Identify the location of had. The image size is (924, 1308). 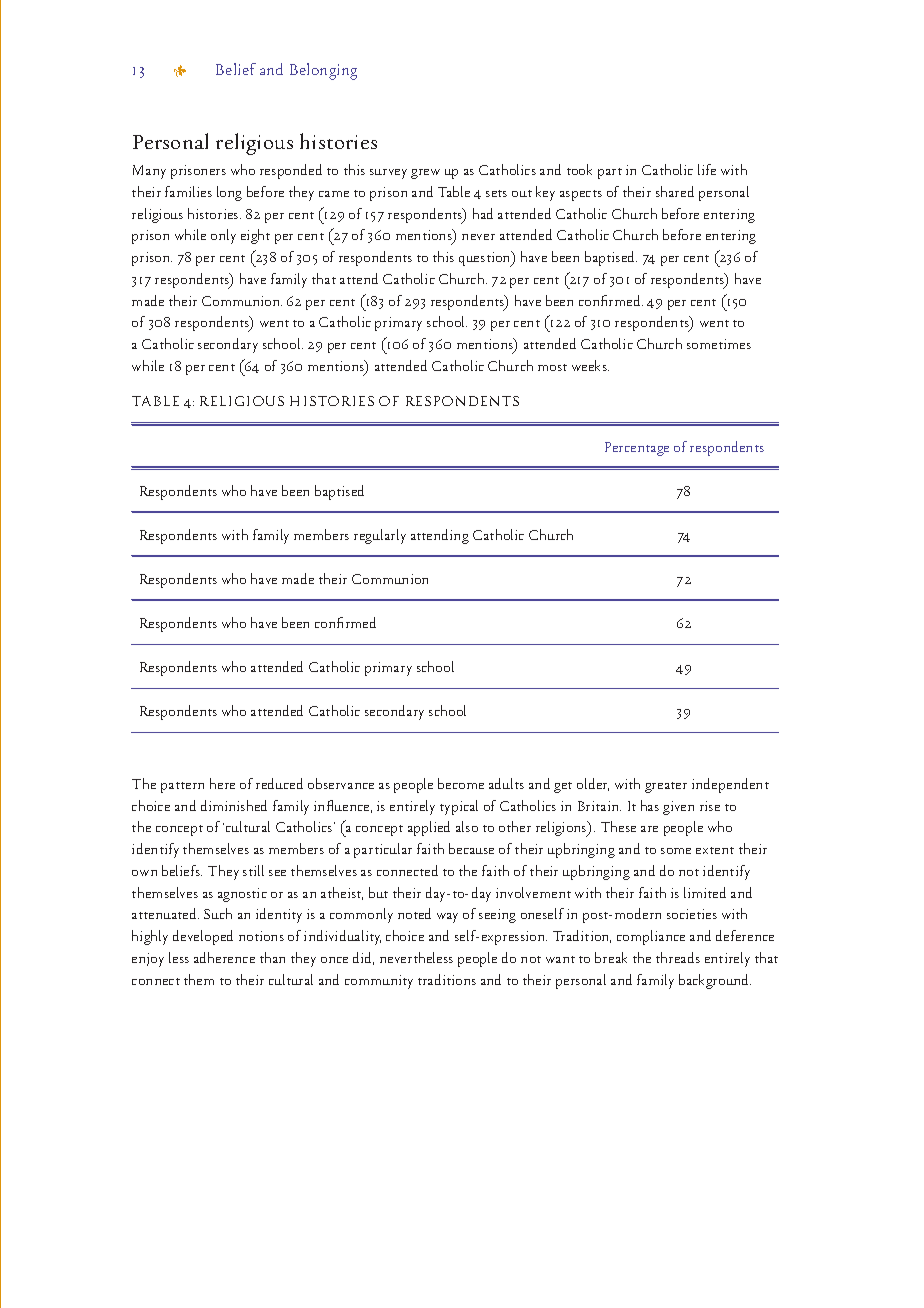
(483, 213).
